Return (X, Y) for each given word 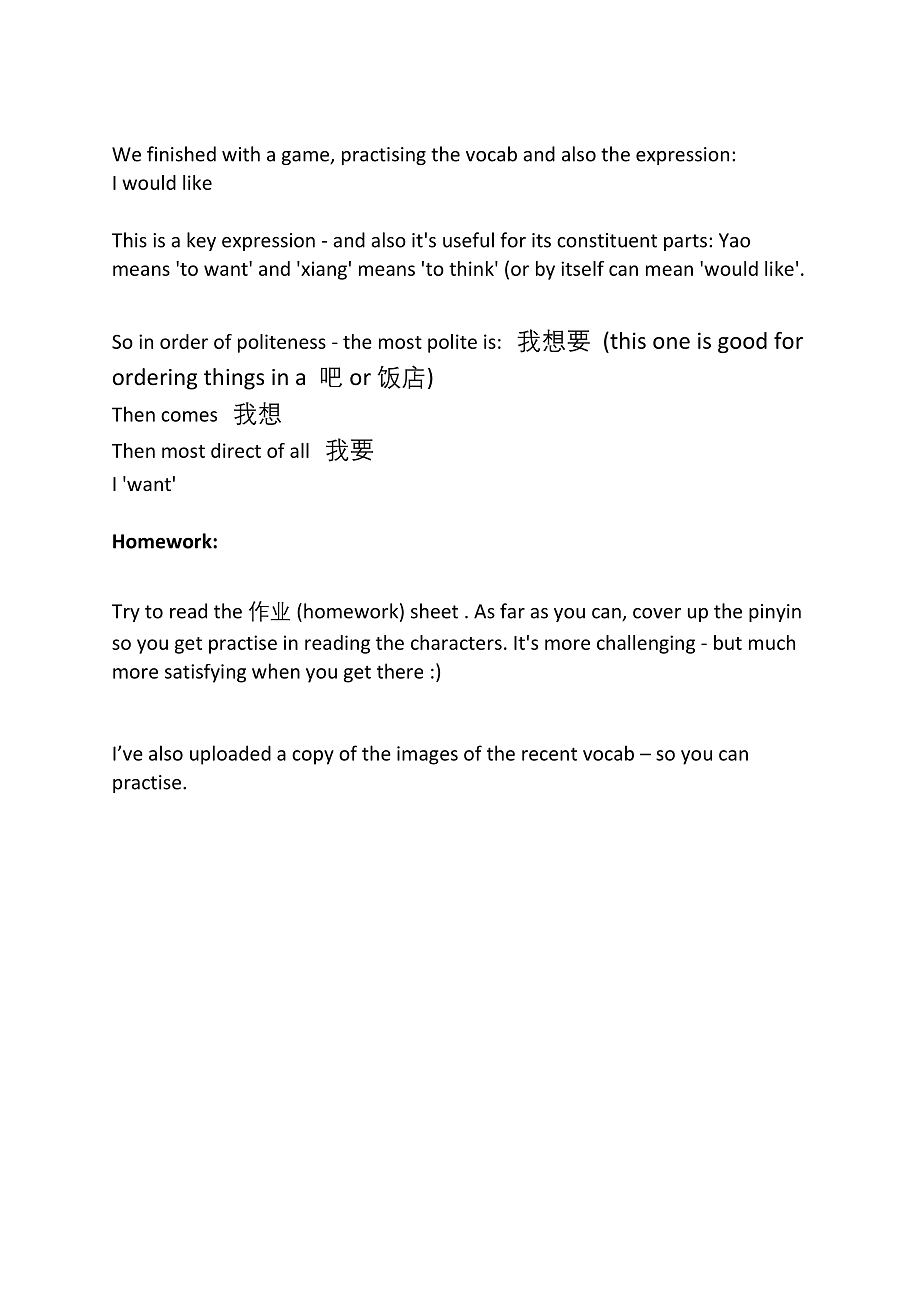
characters (456, 642)
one (671, 343)
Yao (734, 240)
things (234, 379)
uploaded (230, 755)
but (728, 642)
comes (189, 416)
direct (236, 450)
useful (468, 240)
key (201, 241)
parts (685, 242)
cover (657, 613)
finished (181, 154)
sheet (434, 611)
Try (126, 613)
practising (384, 156)
